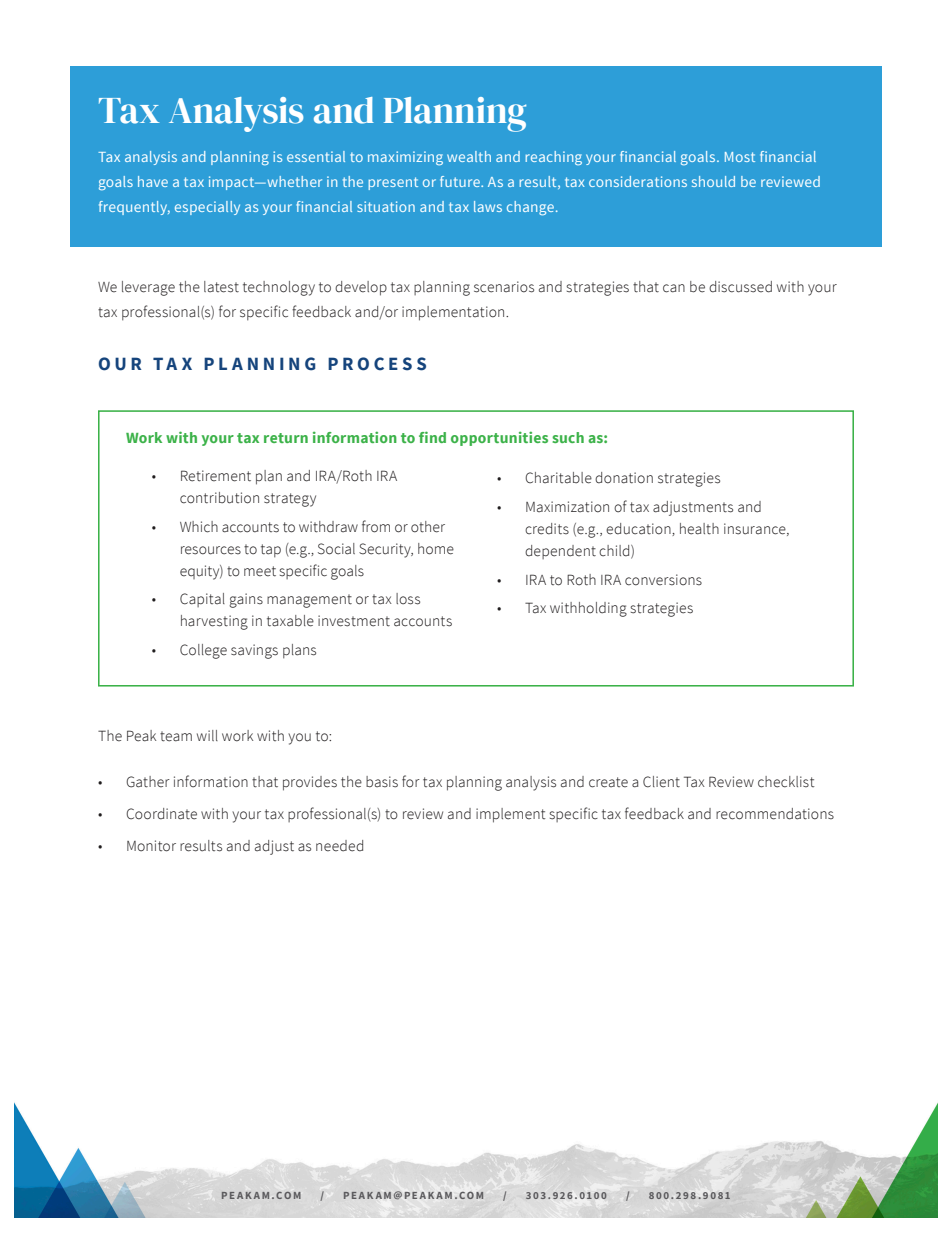 This screenshot has width=952, height=1233. Describe the element at coordinates (461, 181) in the screenshot. I see `future` at that location.
